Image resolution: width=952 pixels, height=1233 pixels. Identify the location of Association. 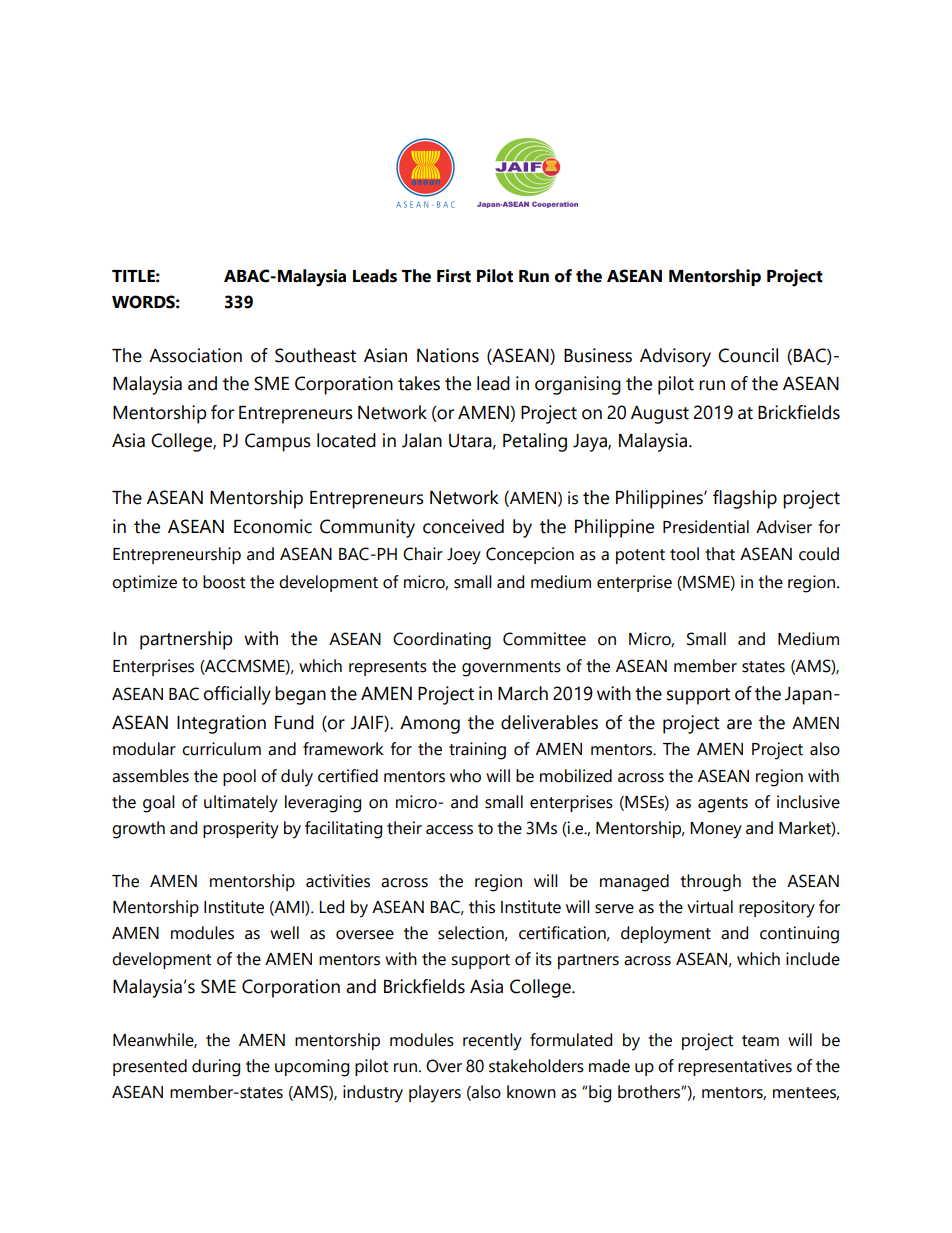
(195, 355).
